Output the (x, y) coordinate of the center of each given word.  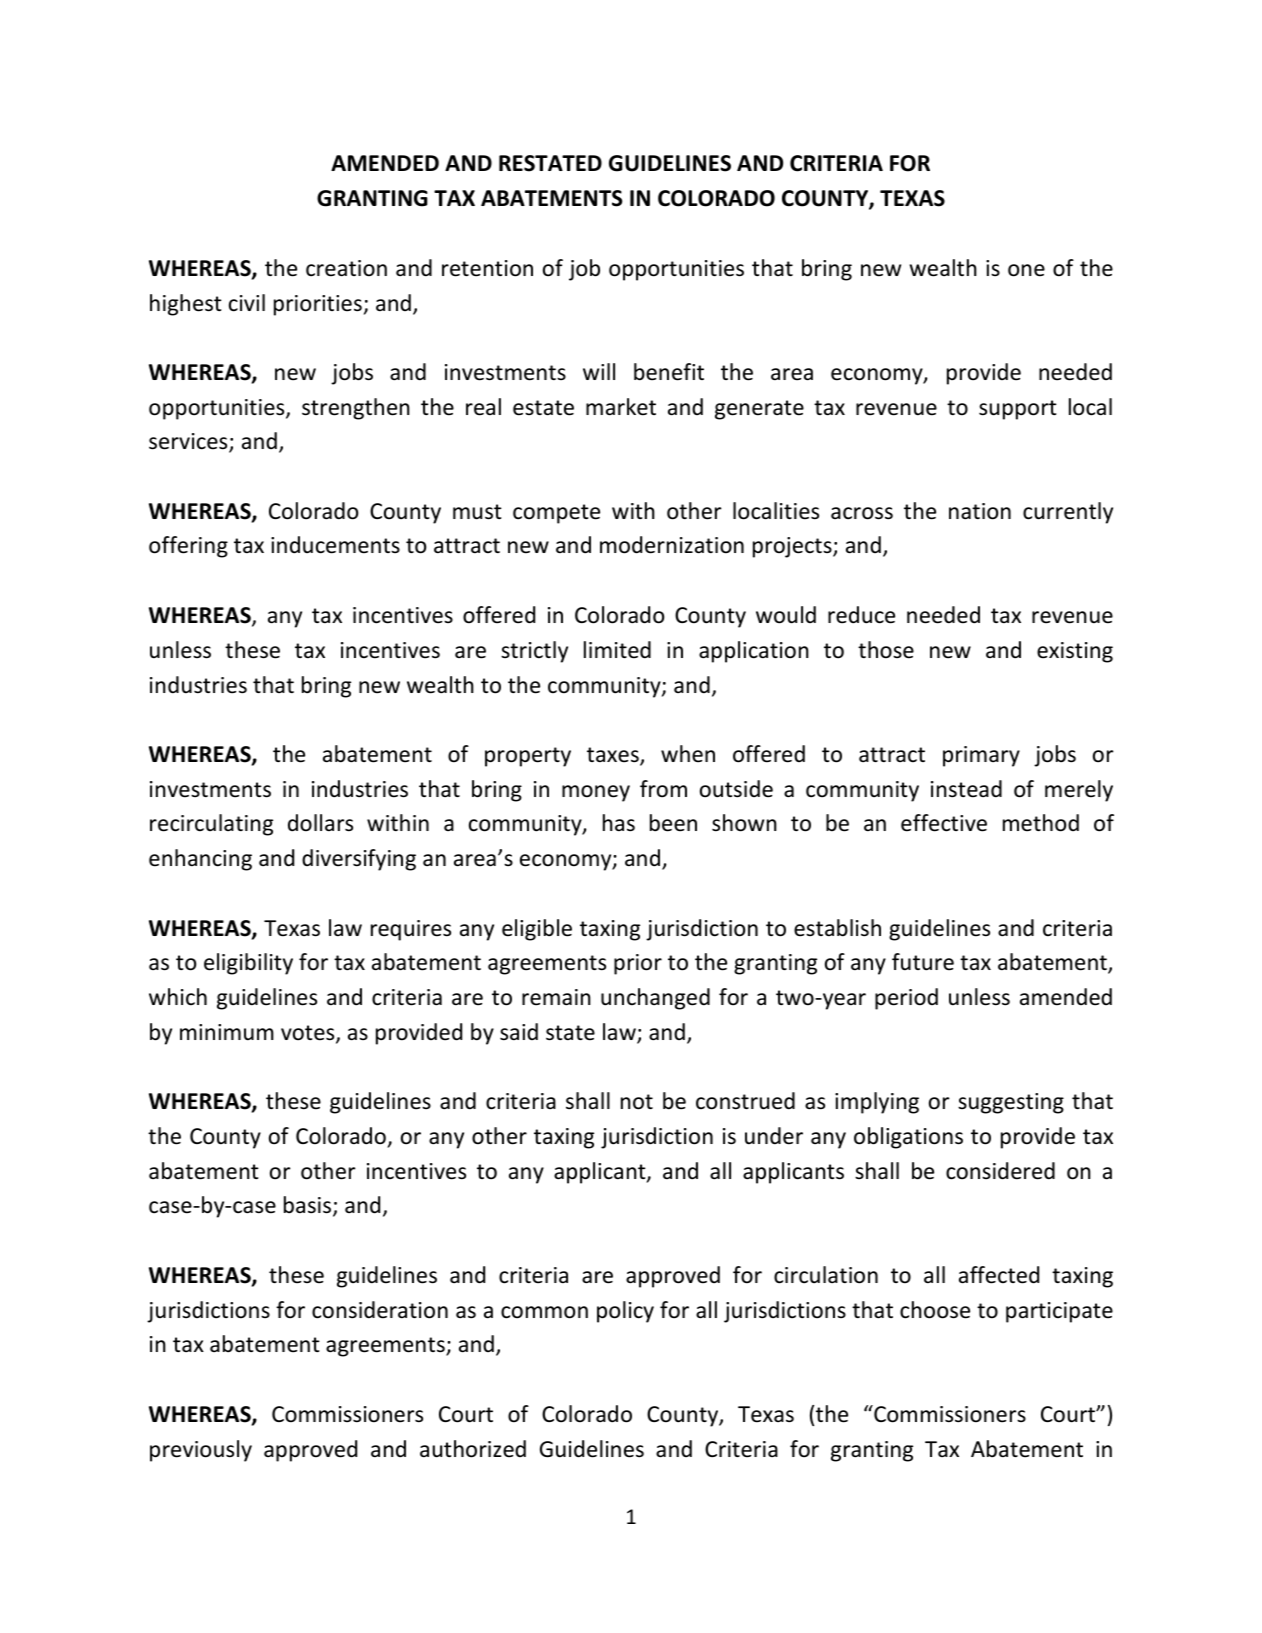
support (1018, 410)
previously (201, 1451)
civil (247, 303)
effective (944, 823)
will (599, 371)
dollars (320, 823)
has (619, 823)
